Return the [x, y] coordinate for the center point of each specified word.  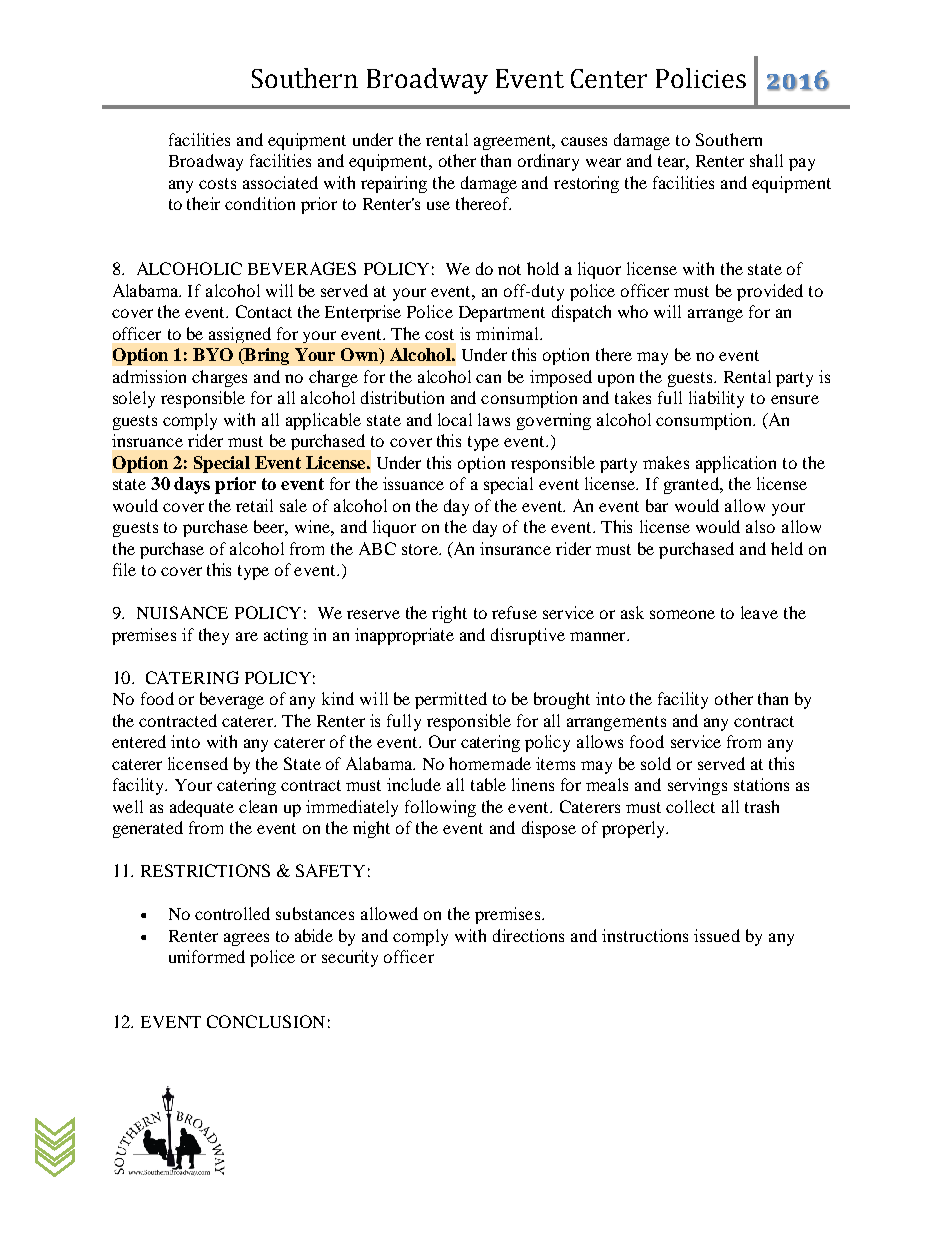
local [455, 419]
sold [656, 763]
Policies [701, 78]
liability [716, 399]
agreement [514, 142]
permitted [451, 700]
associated [280, 182]
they [214, 636]
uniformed [207, 956]
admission [149, 376]
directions [528, 935]
